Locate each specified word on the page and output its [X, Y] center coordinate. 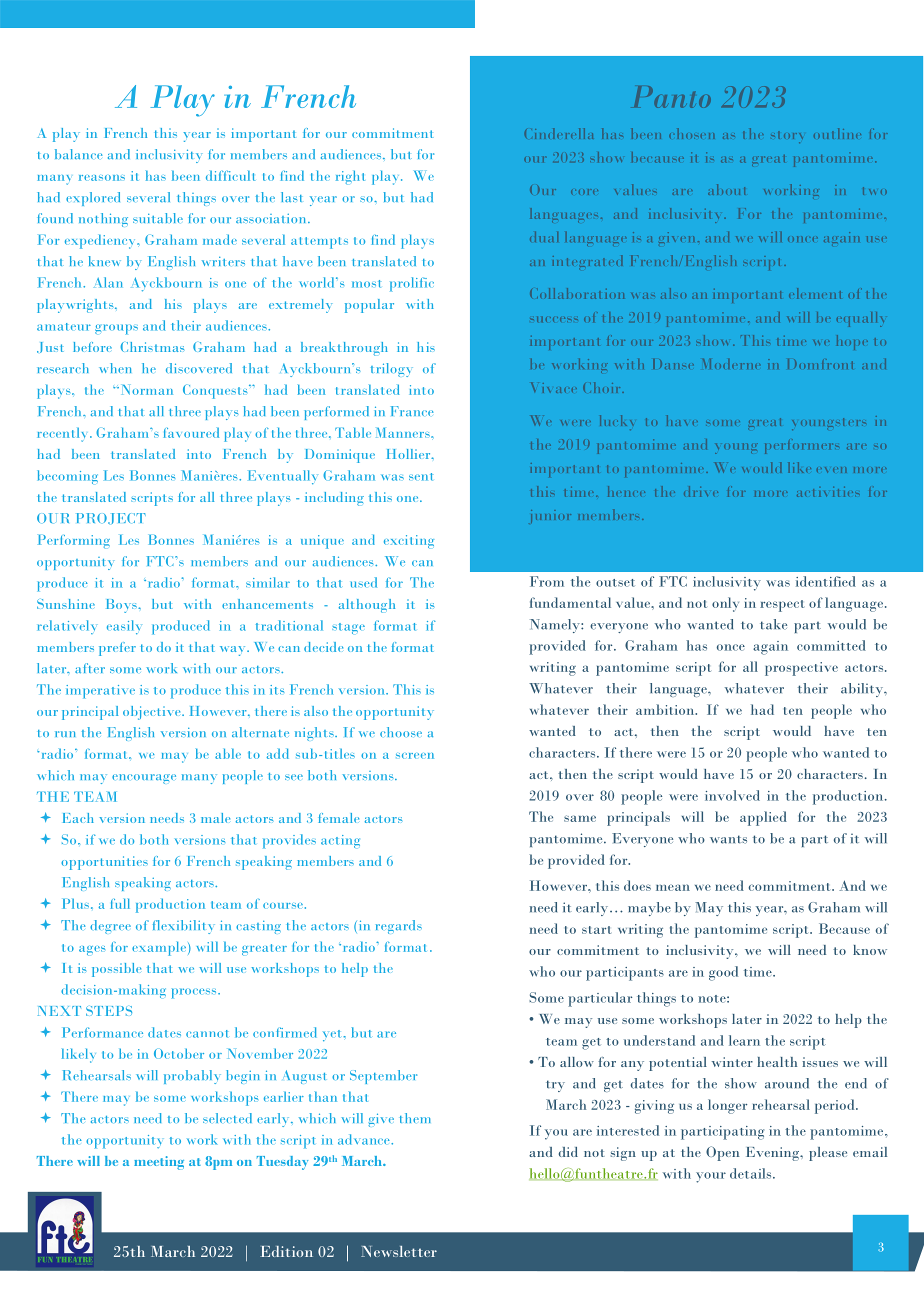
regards [399, 927]
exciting [409, 542]
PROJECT [111, 518]
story [787, 137]
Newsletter [399, 1251]
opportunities [104, 863]
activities [828, 492]
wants [728, 839]
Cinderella [559, 133]
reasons [102, 178]
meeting [159, 1163]
